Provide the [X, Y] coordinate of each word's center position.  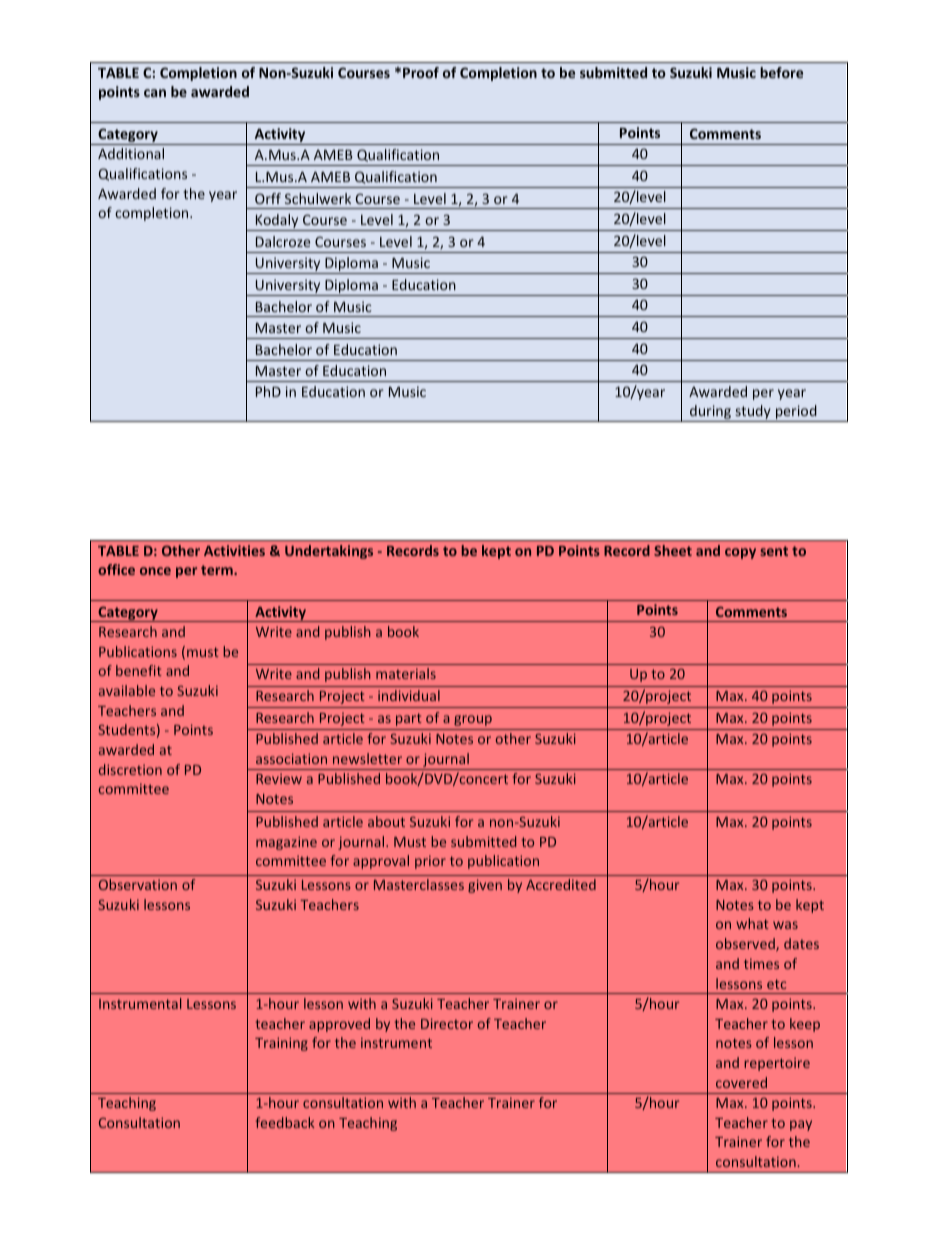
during [710, 413]
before [781, 72]
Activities [234, 550]
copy [740, 553]
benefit [139, 670]
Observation [138, 884]
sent [774, 551]
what [752, 923]
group [473, 720]
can [155, 93]
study [753, 413]
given [485, 886]
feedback [285, 1122]
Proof [421, 72]
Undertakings [329, 552]
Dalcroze [283, 241]
